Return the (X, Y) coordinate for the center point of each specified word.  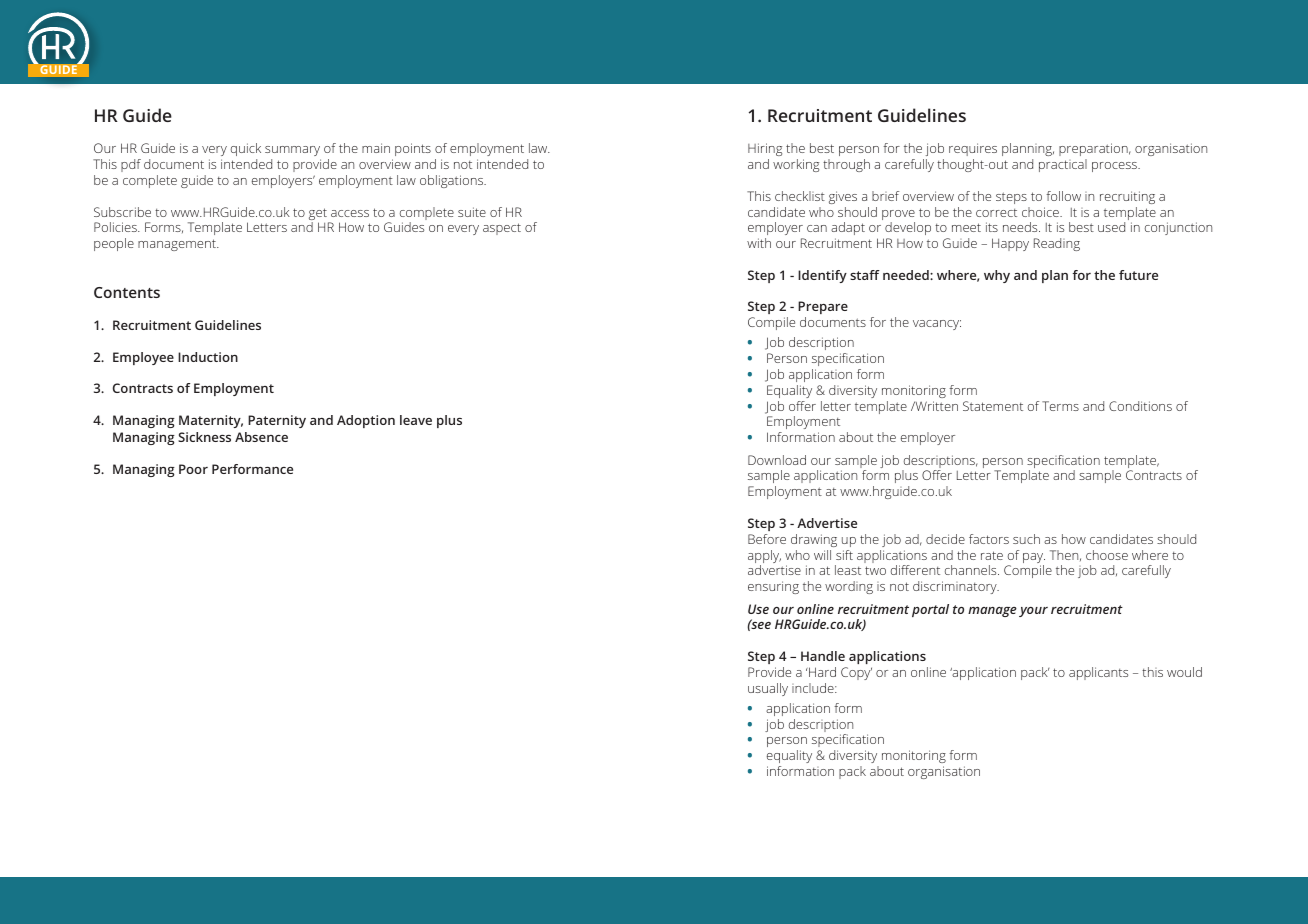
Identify (822, 276)
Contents (127, 292)
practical (1063, 165)
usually (768, 689)
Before (767, 539)
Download (777, 460)
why (997, 276)
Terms (1060, 406)
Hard (821, 672)
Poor (193, 469)
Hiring (765, 151)
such (1026, 539)
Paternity (277, 421)
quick (246, 151)
